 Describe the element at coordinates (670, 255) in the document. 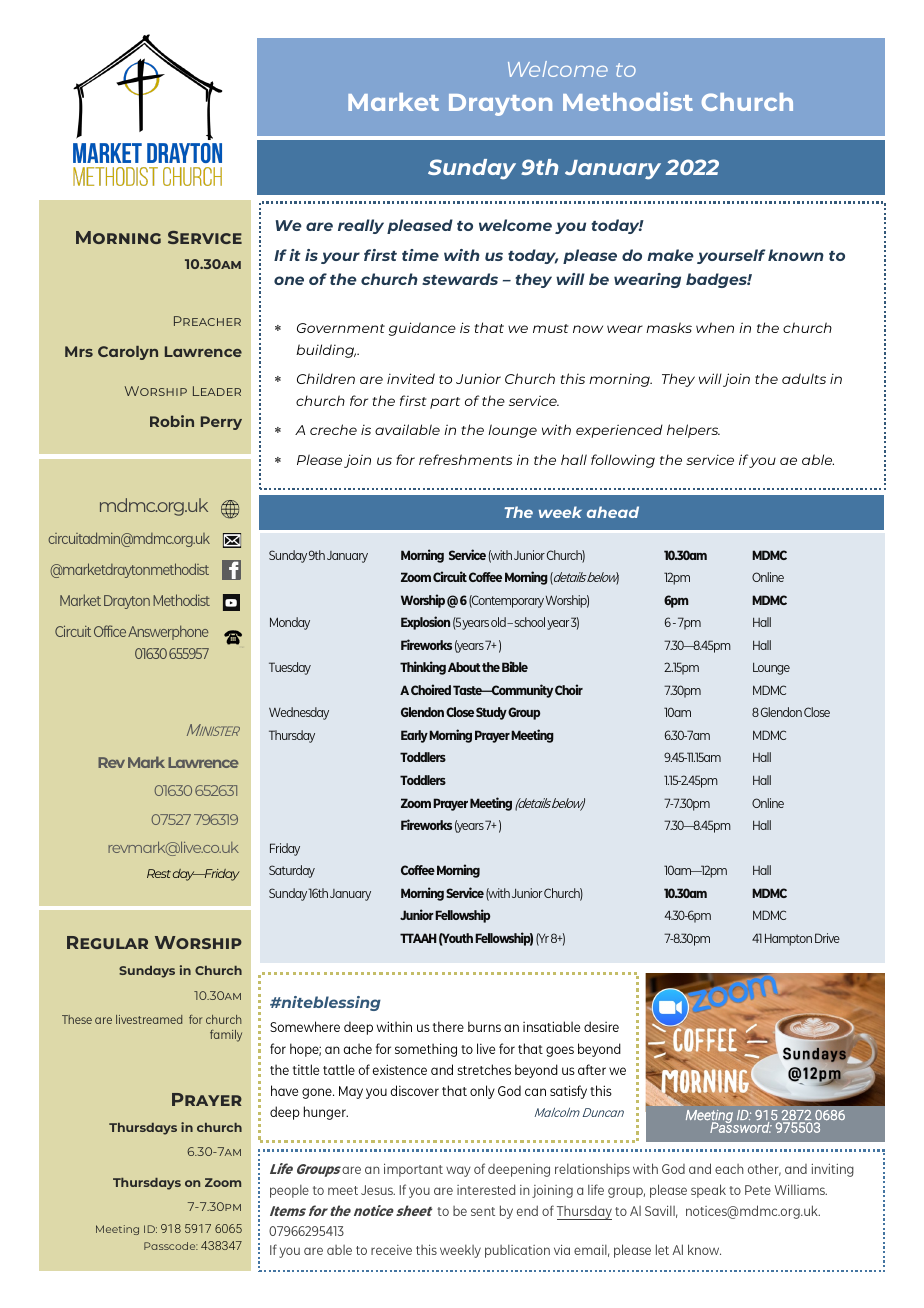

I see `make` at that location.
